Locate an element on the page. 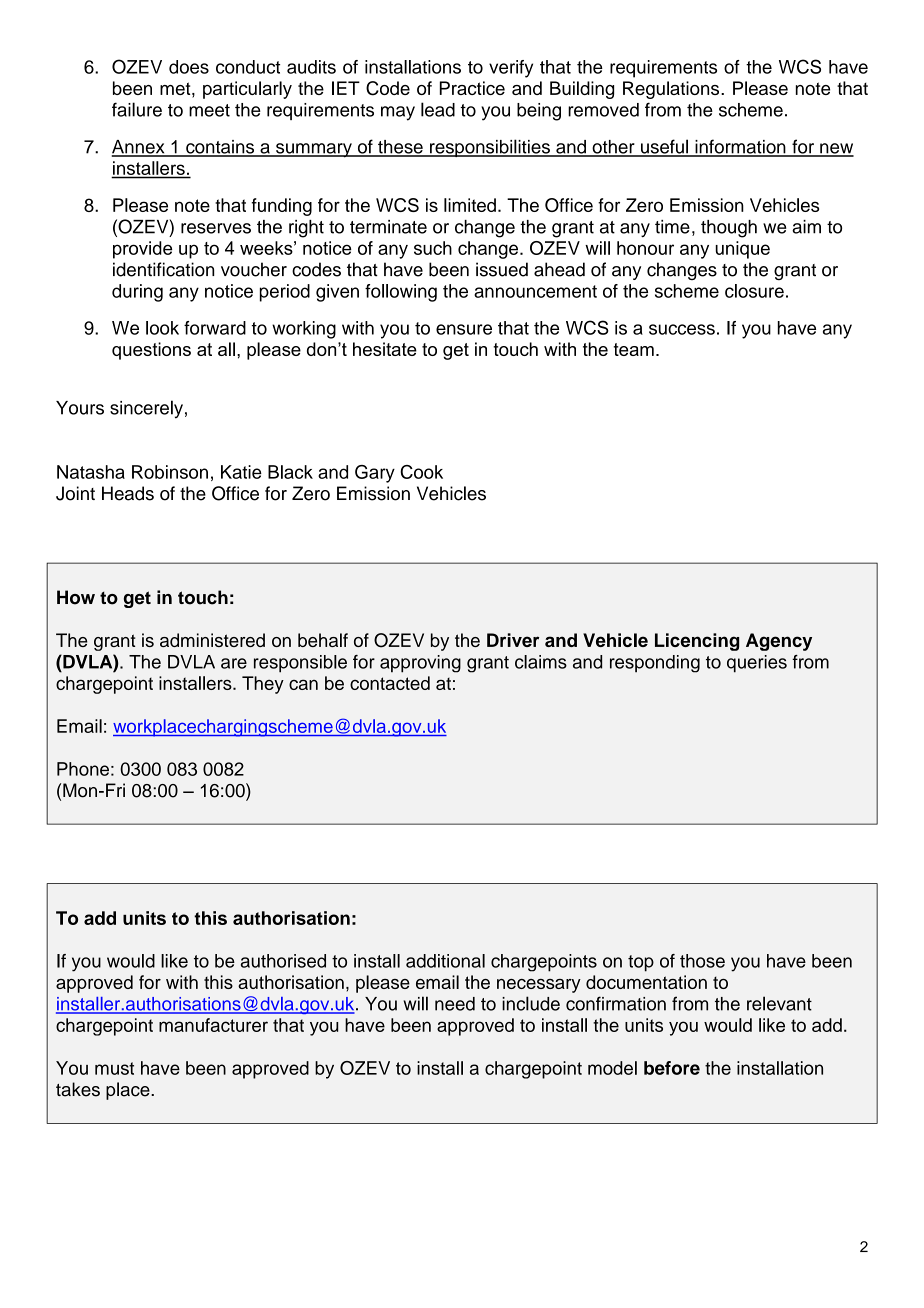  Driver is located at coordinates (513, 640).
